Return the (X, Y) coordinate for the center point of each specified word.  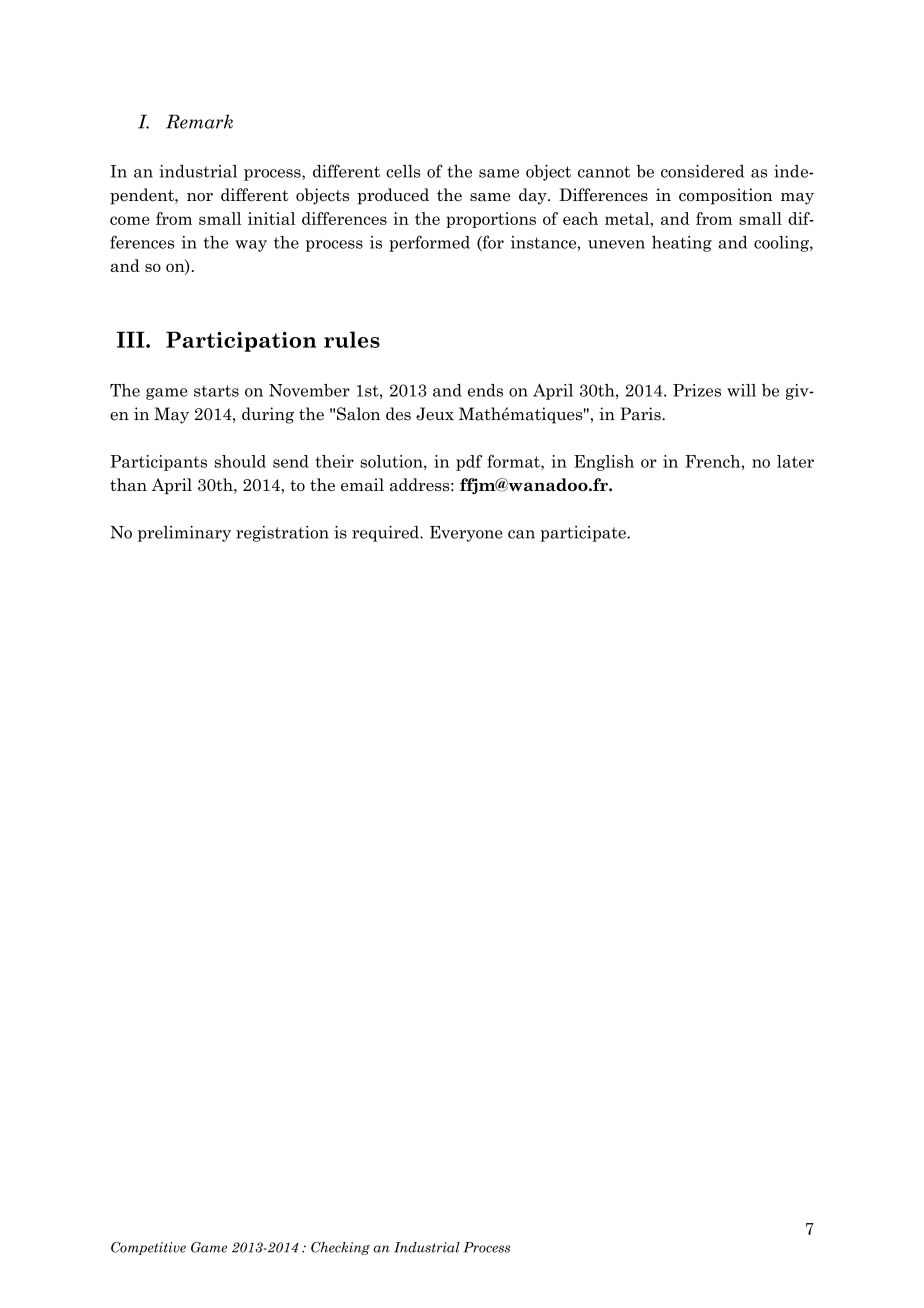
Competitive (148, 1248)
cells (403, 171)
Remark (199, 121)
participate (584, 534)
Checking (340, 1248)
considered (702, 171)
